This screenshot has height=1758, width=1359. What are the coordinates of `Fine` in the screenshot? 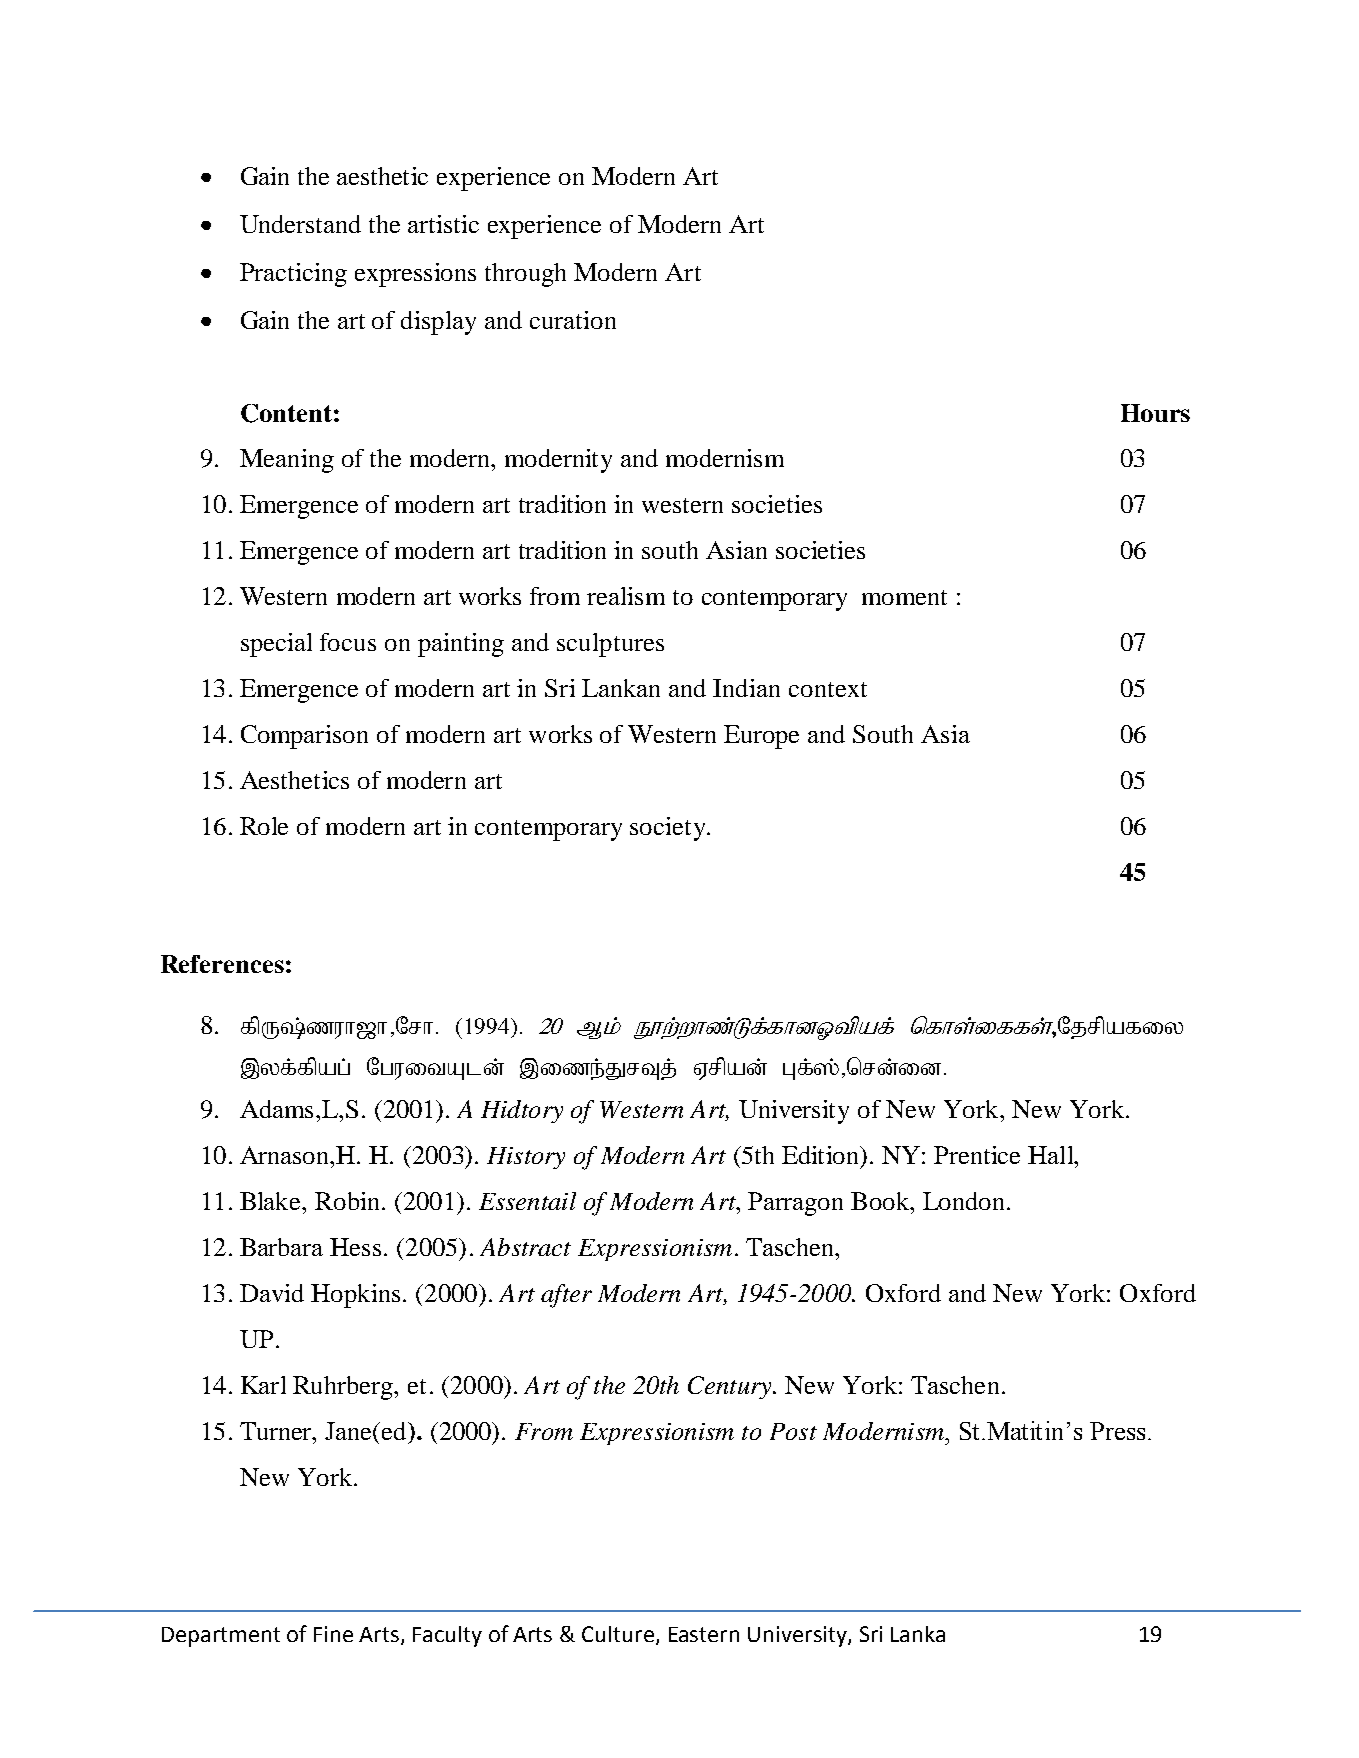 It's located at (333, 1634).
